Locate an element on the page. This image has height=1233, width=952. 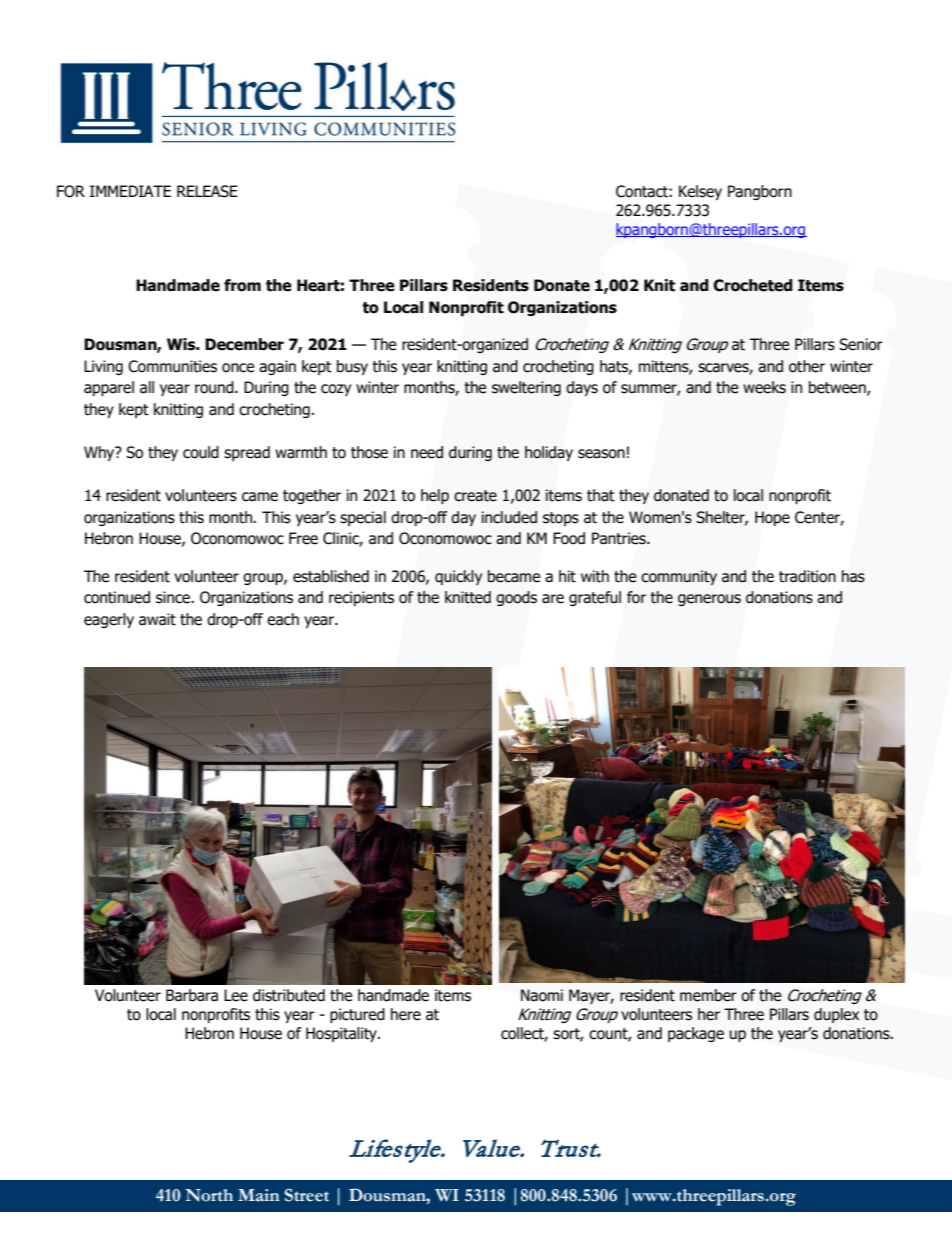
Kelsey is located at coordinates (700, 192).
